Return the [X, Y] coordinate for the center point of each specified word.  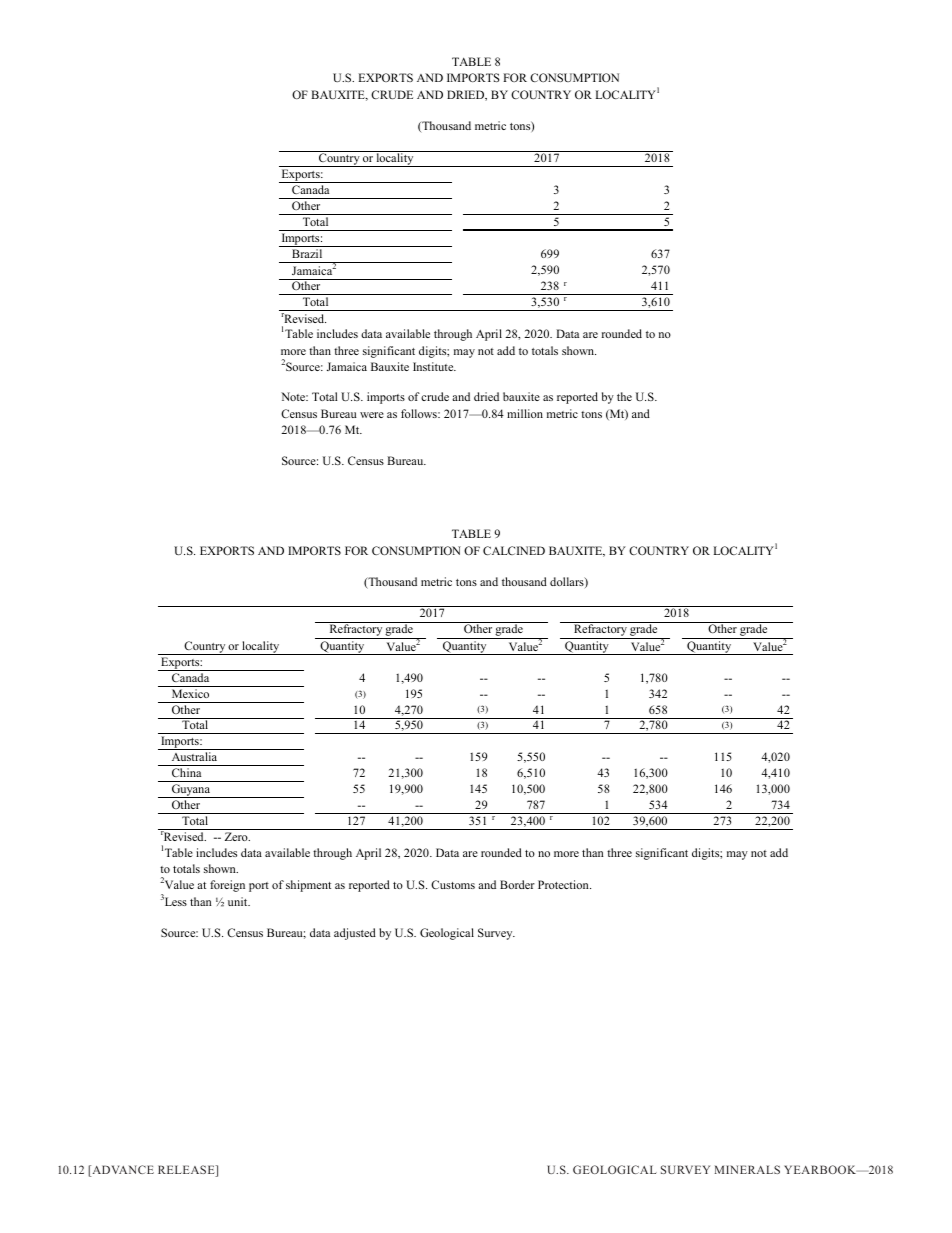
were [372, 415]
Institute [434, 366]
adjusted [355, 934]
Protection [564, 884]
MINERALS [747, 1169]
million [525, 413]
